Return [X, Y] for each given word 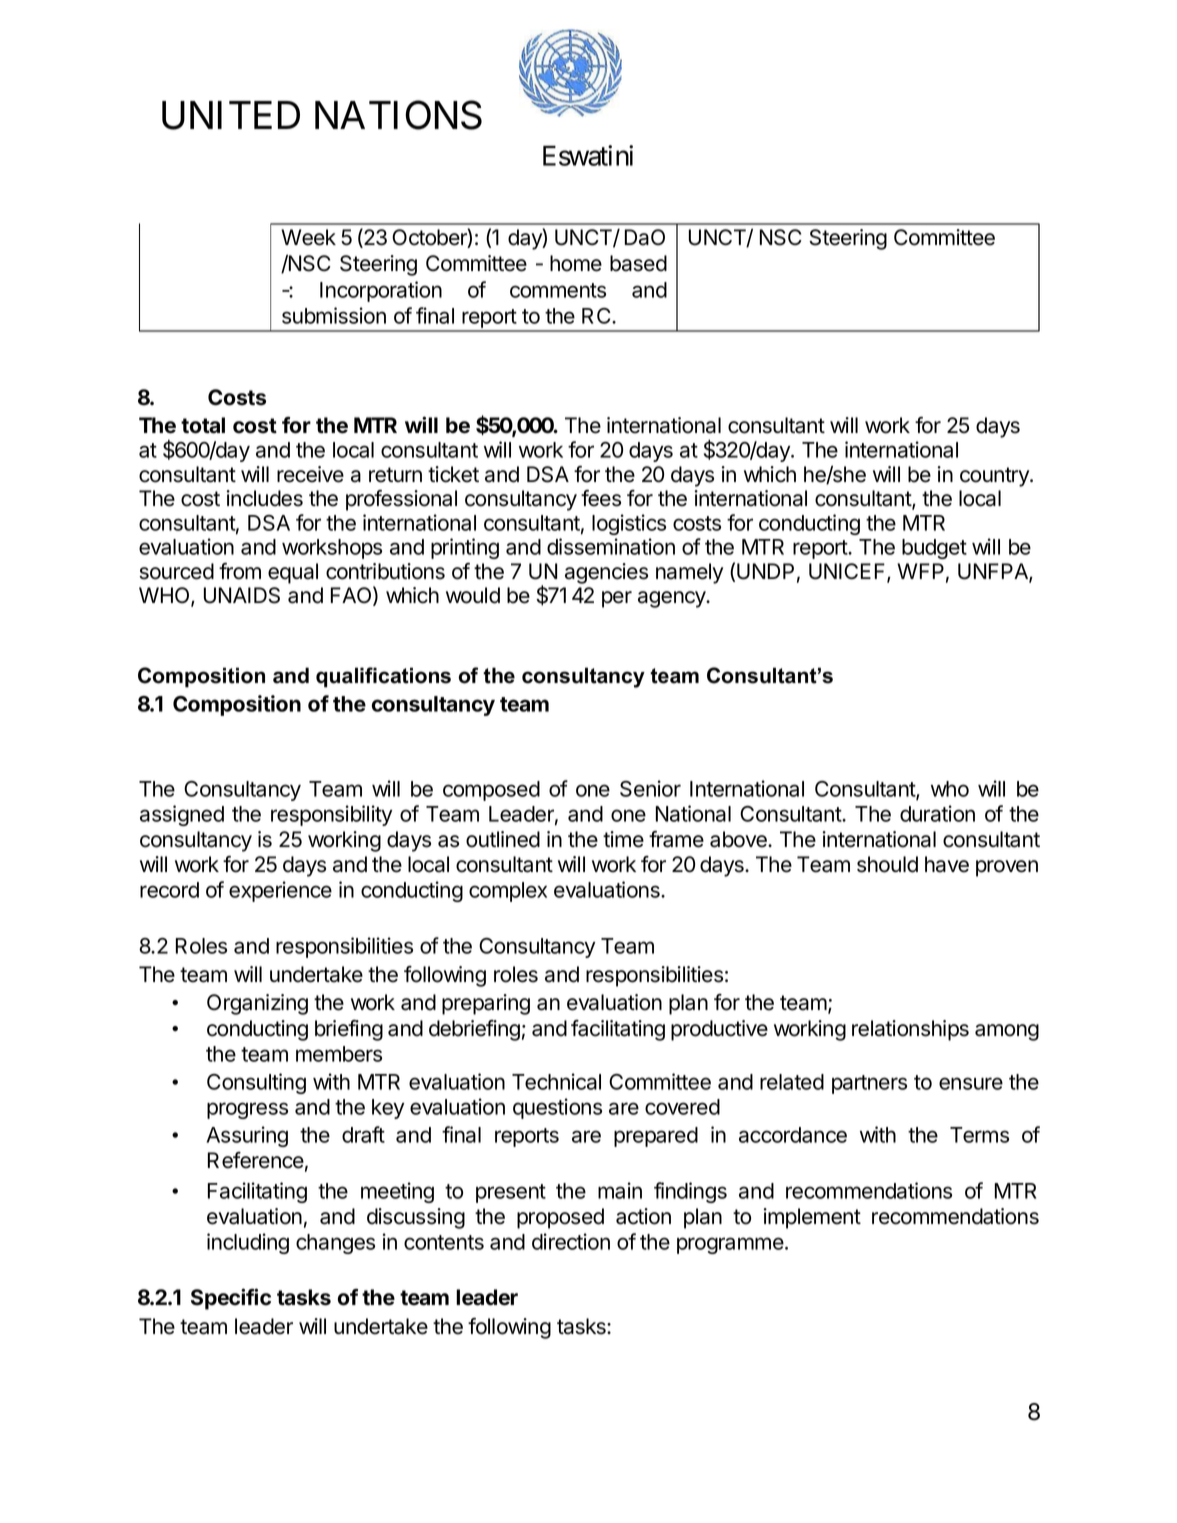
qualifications [383, 677]
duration [937, 813]
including [248, 1243]
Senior [650, 788]
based [638, 263]
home [576, 263]
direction [571, 1241]
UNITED [231, 115]
